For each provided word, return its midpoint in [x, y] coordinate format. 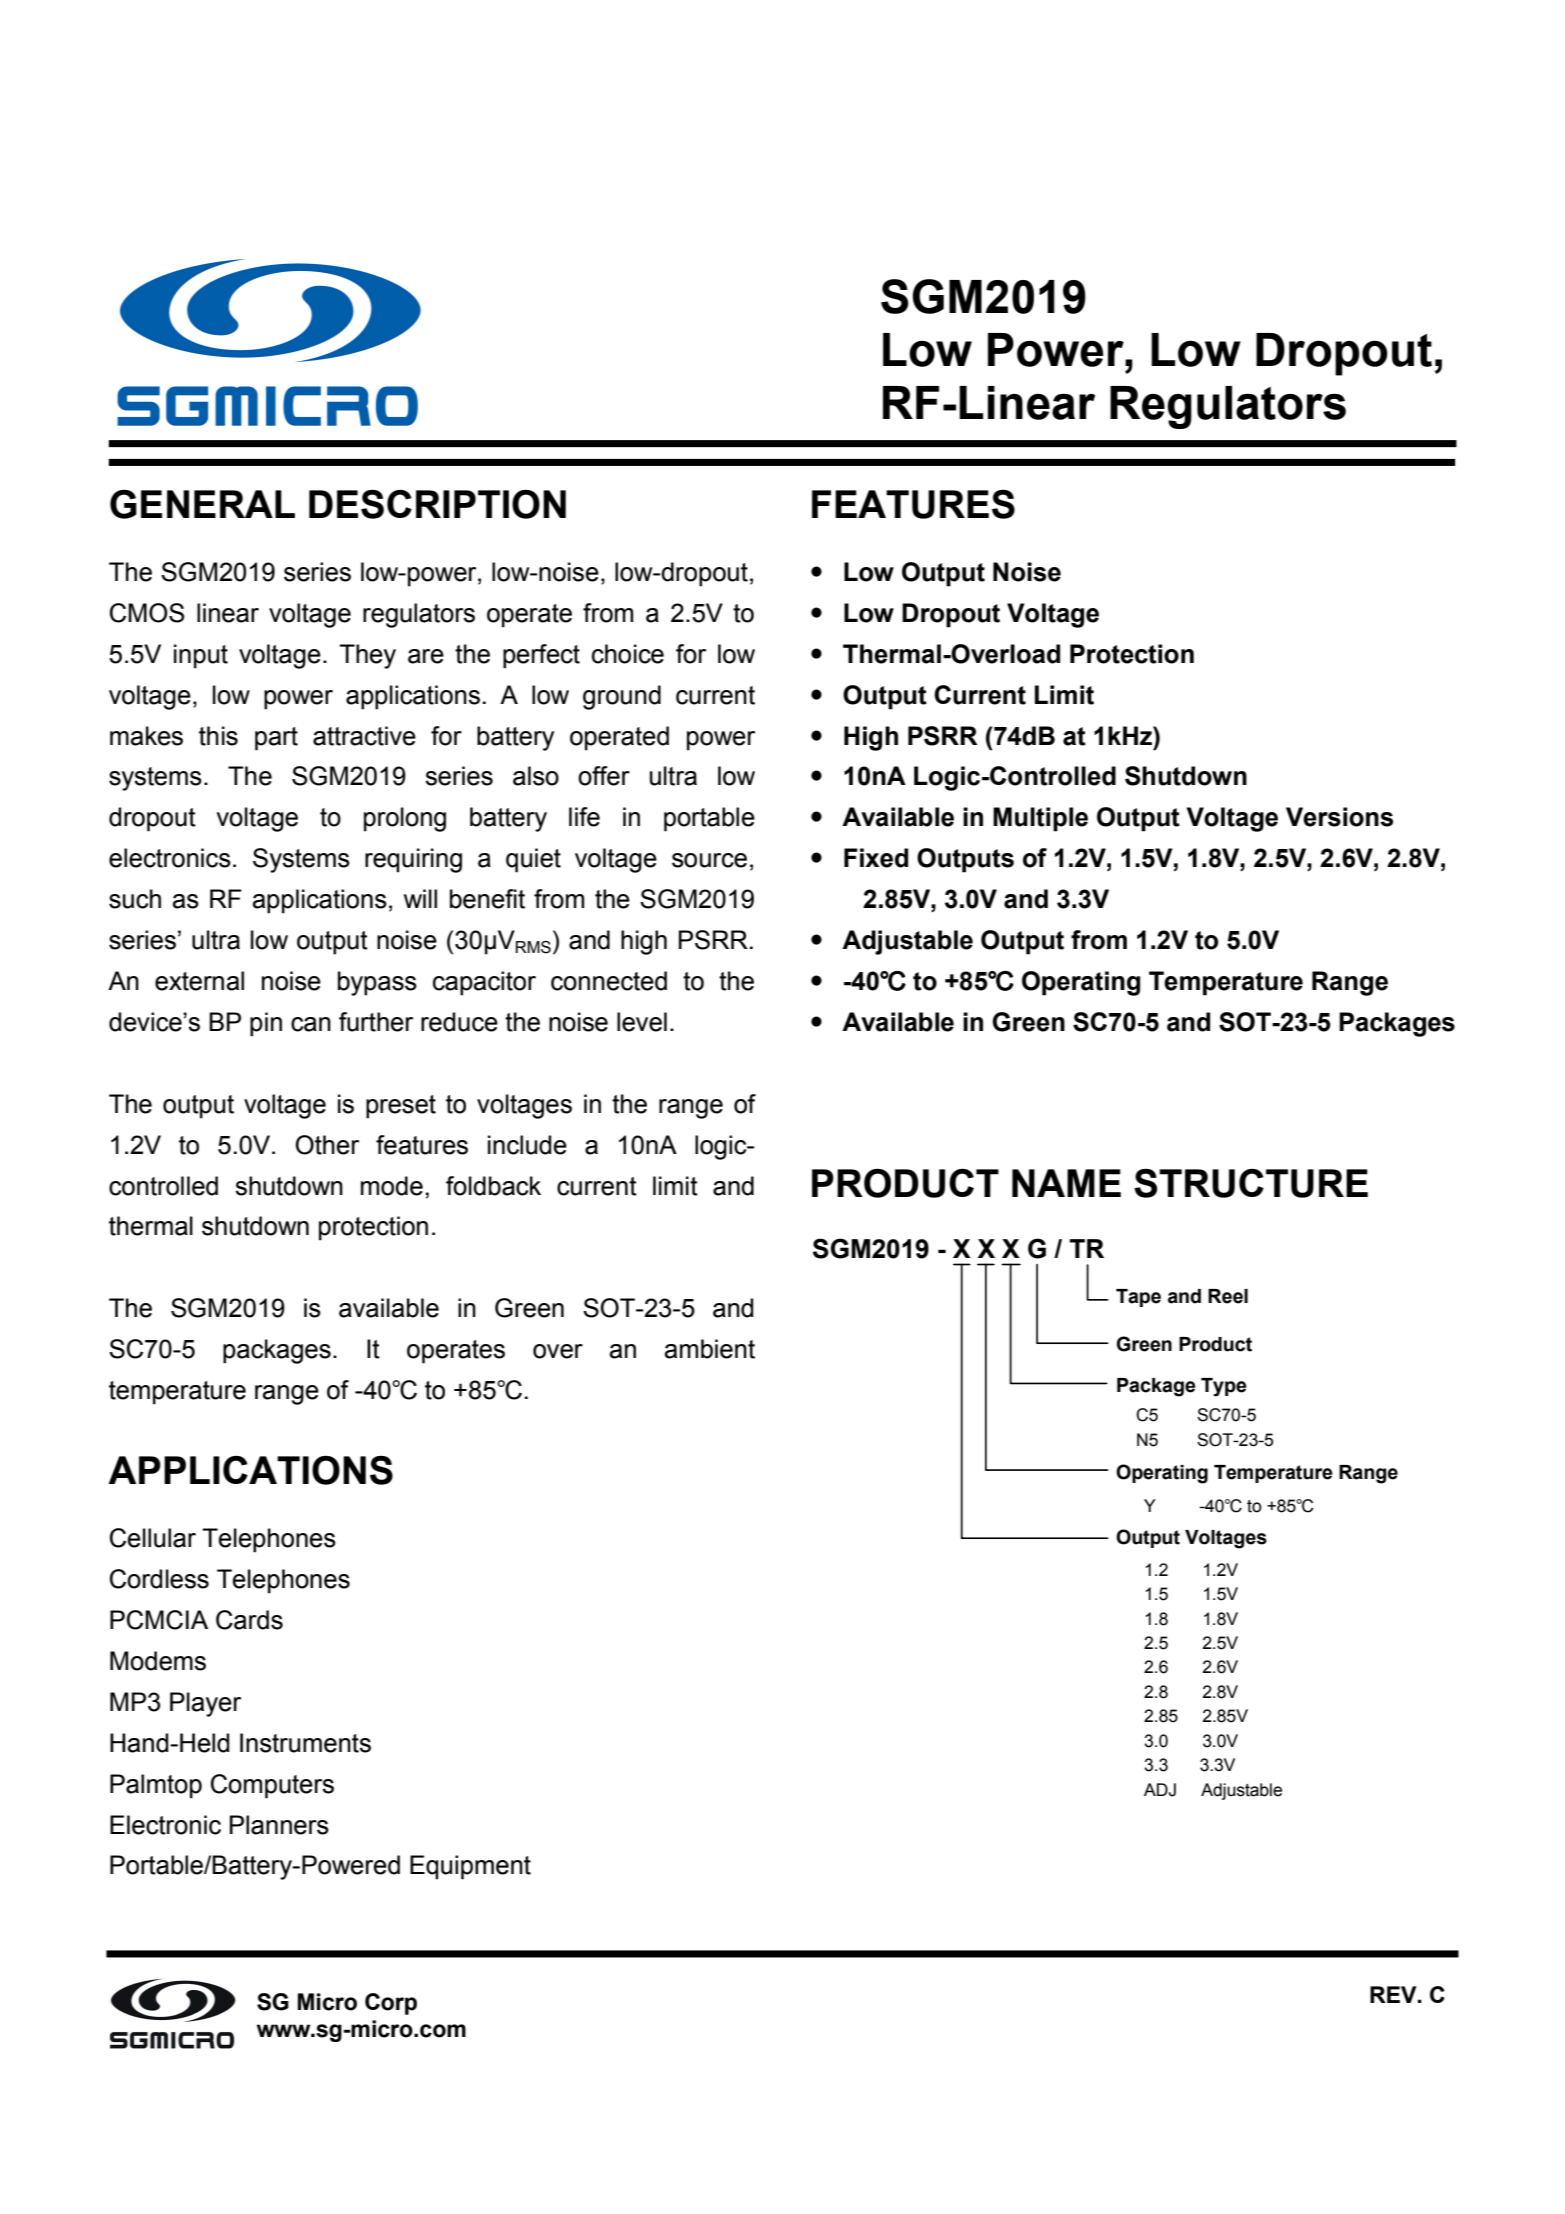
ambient [710, 1349]
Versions [1339, 817]
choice [628, 654]
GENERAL [202, 504]
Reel [1228, 1296]
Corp [391, 2004]
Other [327, 1145]
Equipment [470, 1867]
